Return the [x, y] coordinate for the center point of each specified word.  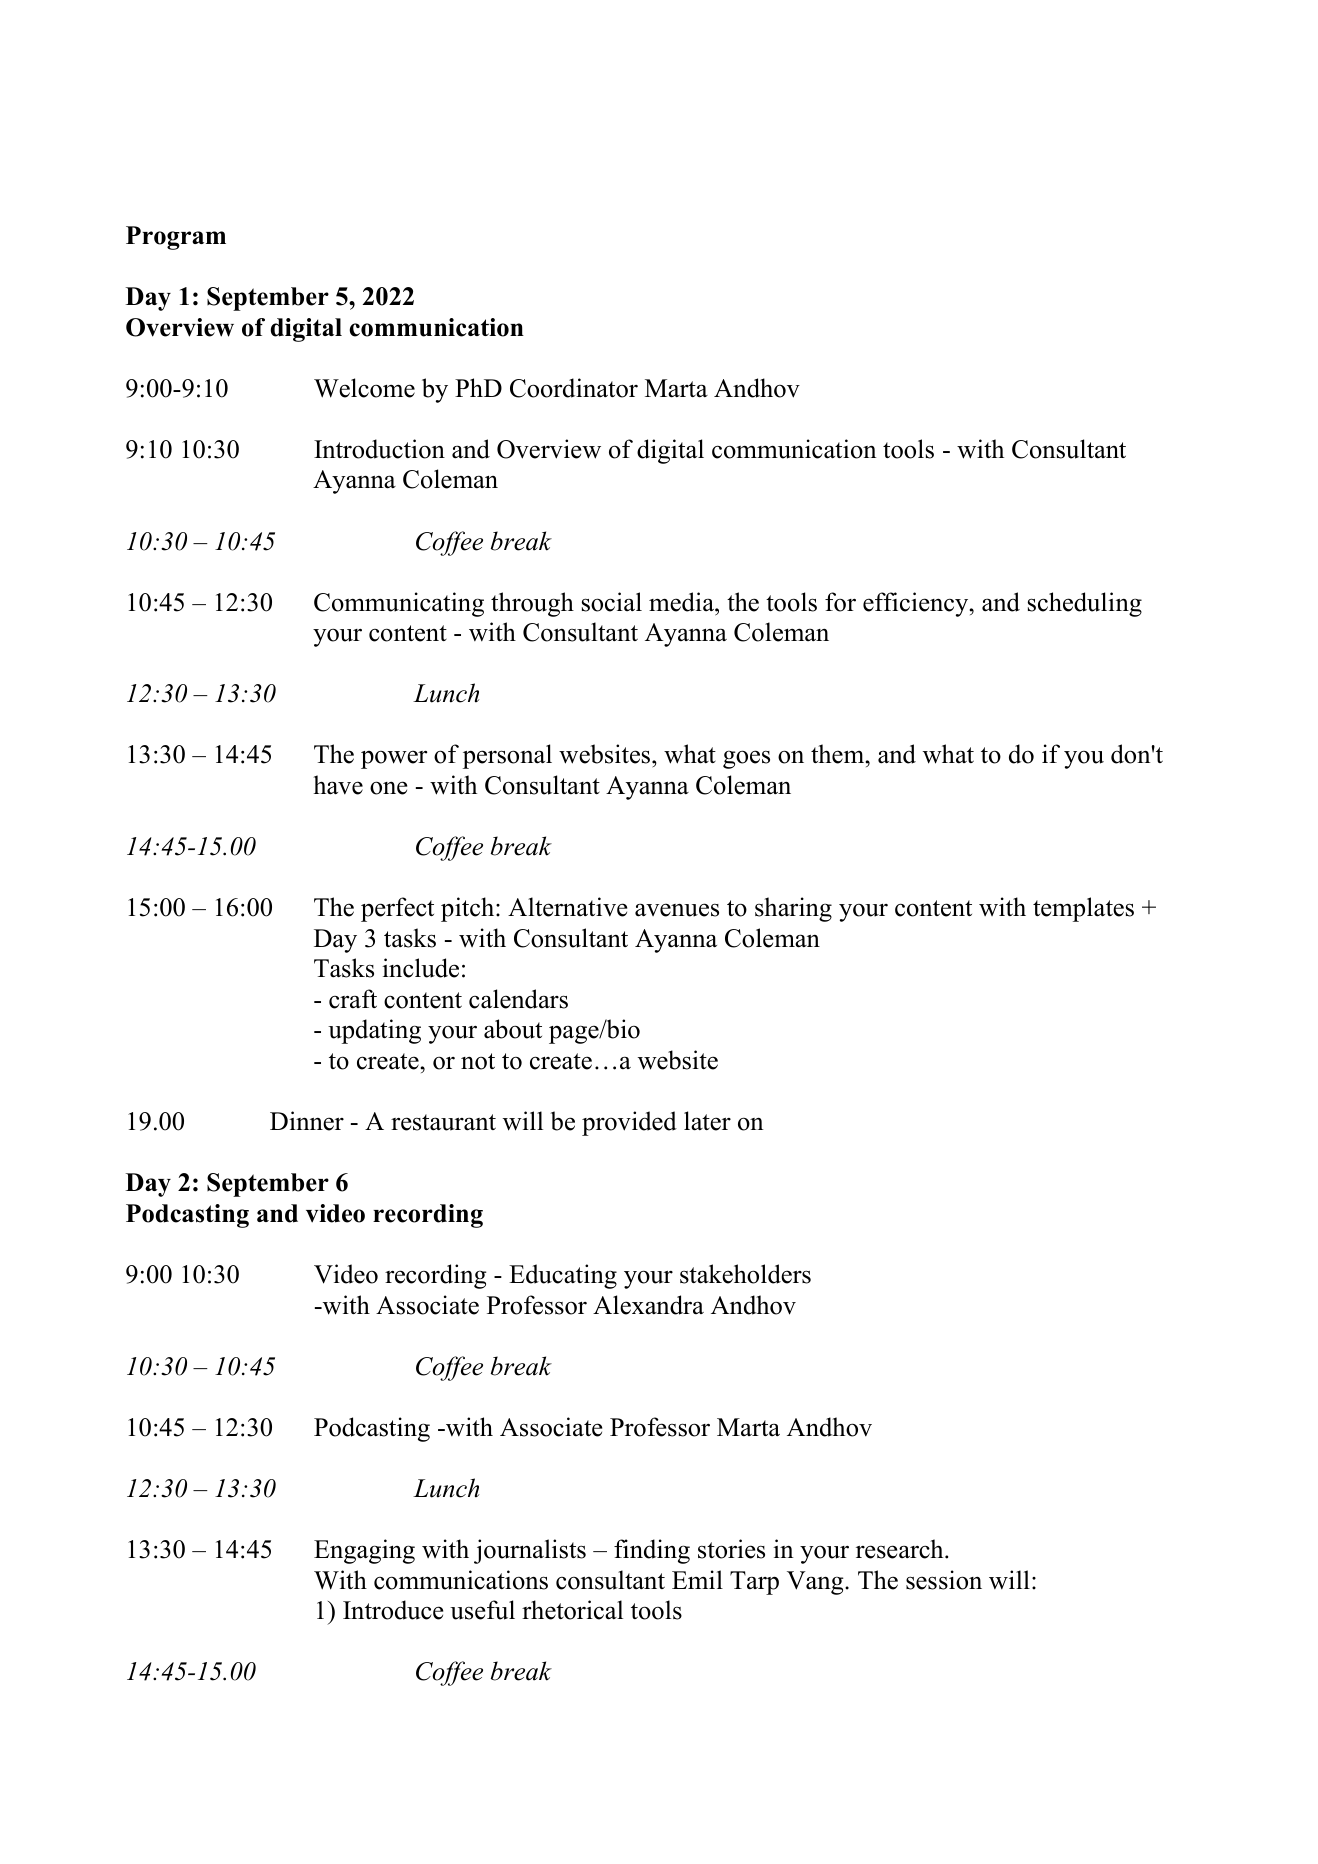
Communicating [399, 604]
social [612, 602]
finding [652, 1551]
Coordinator [574, 388]
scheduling [1085, 604]
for [840, 602]
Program [176, 238]
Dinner [307, 1121]
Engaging [364, 1551]
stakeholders [745, 1274]
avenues [677, 910]
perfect [397, 909]
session [944, 1580]
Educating [563, 1276]
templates [1083, 909]
